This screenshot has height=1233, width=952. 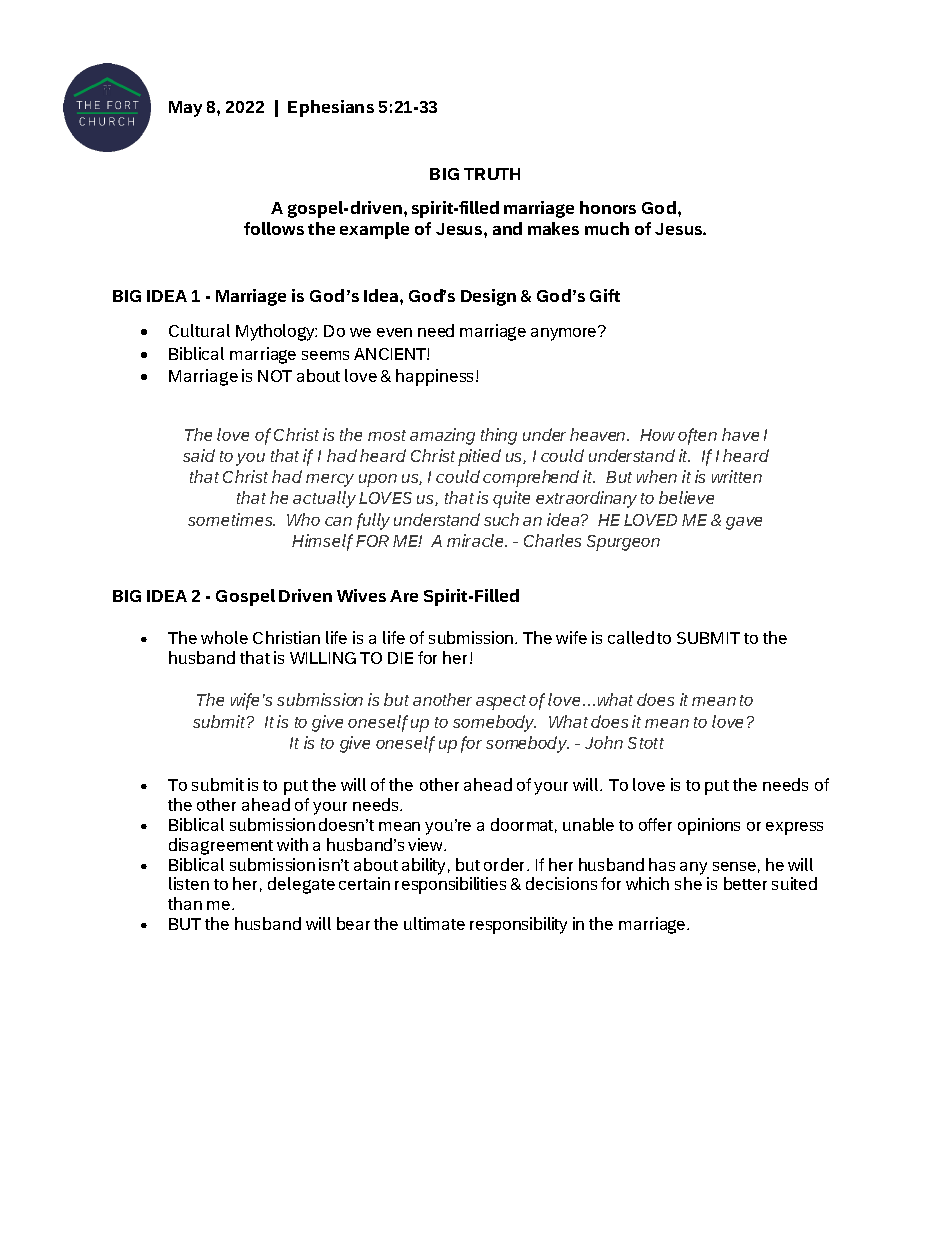 What do you see at coordinates (185, 109) in the screenshot?
I see `May` at bounding box center [185, 109].
